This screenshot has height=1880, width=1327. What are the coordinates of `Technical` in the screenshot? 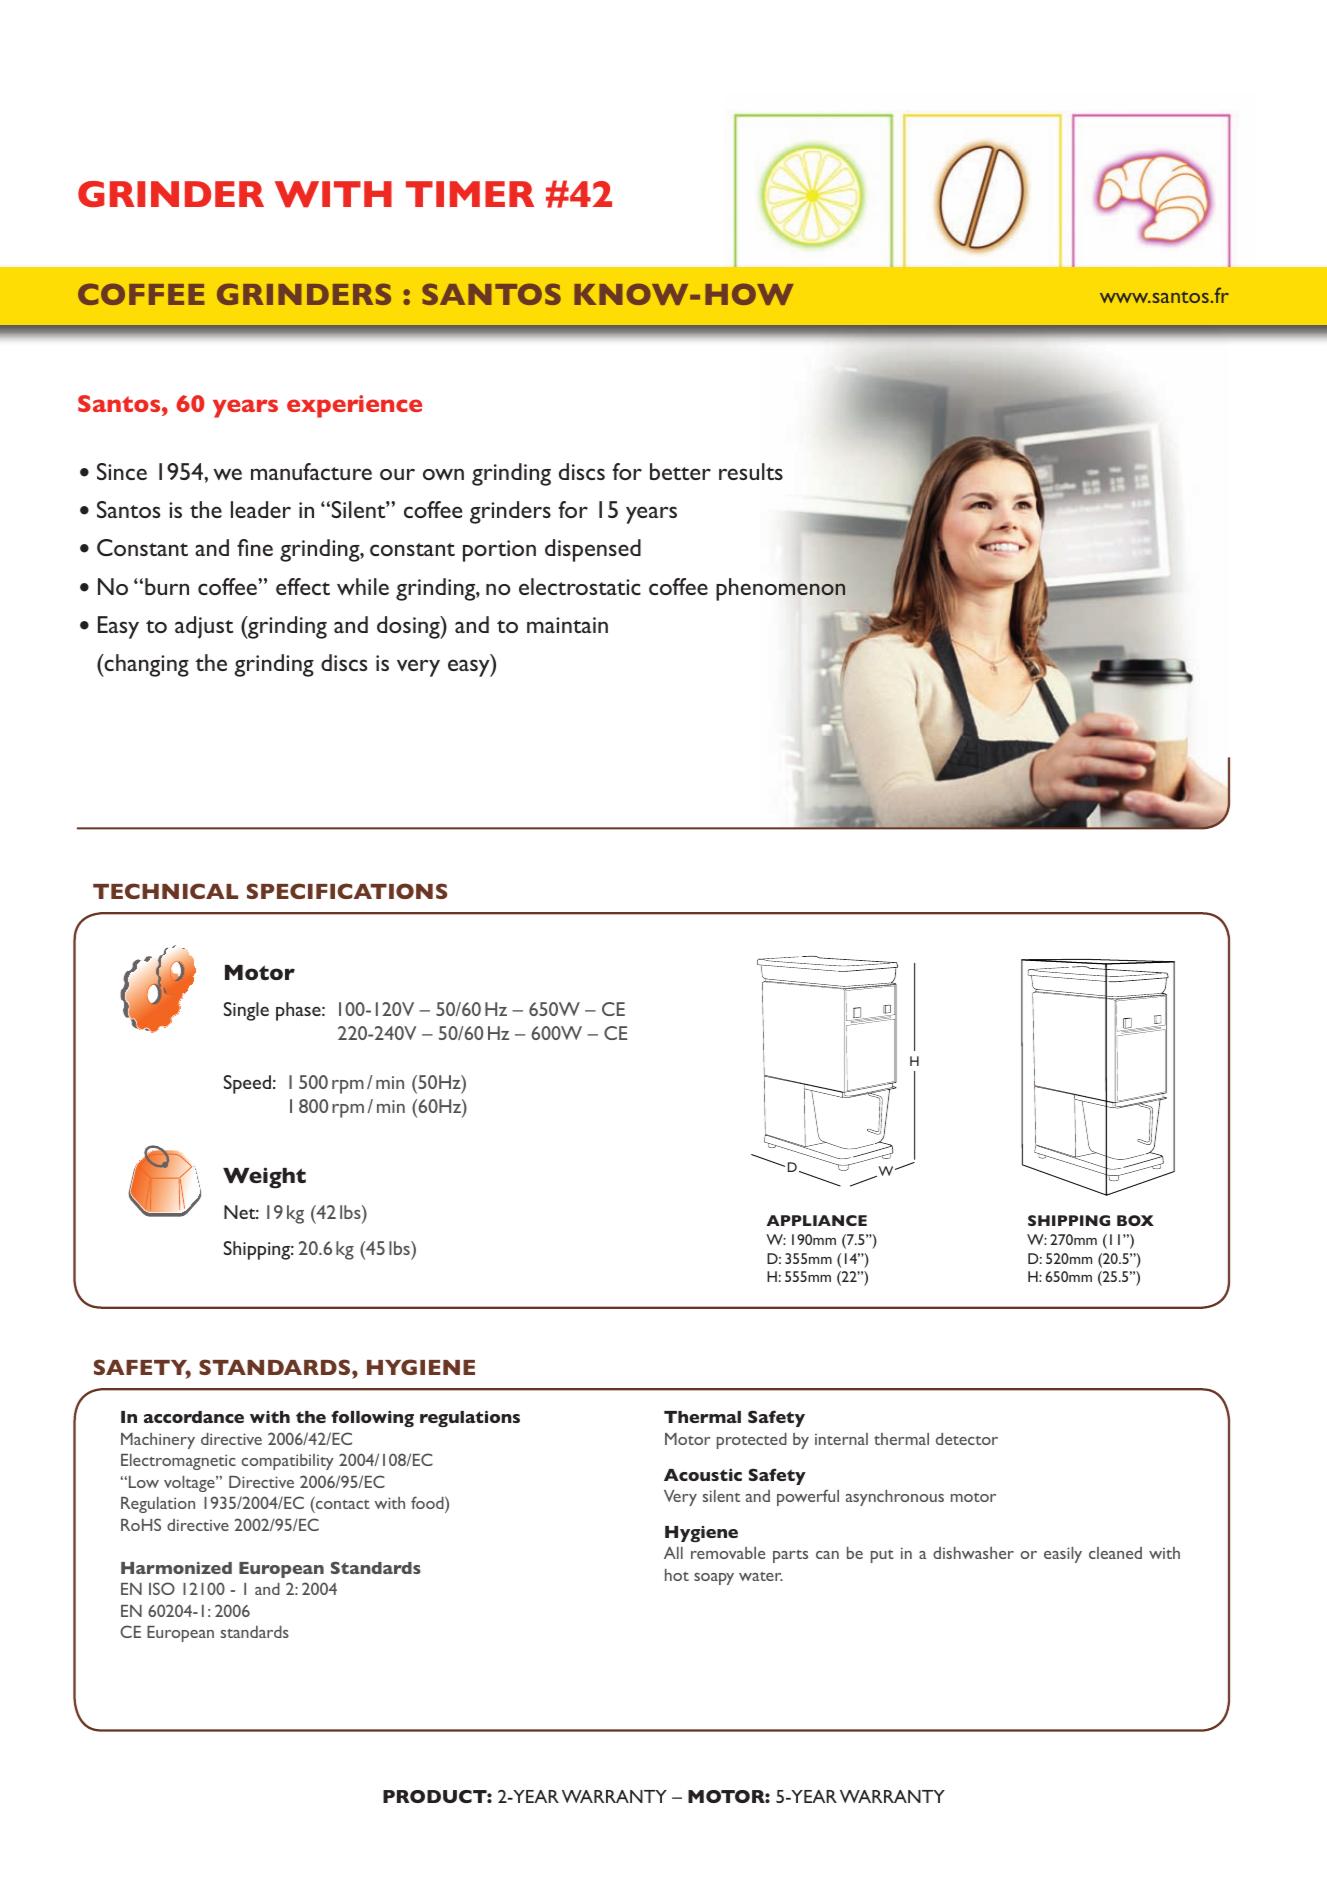 It's located at (165, 891).
